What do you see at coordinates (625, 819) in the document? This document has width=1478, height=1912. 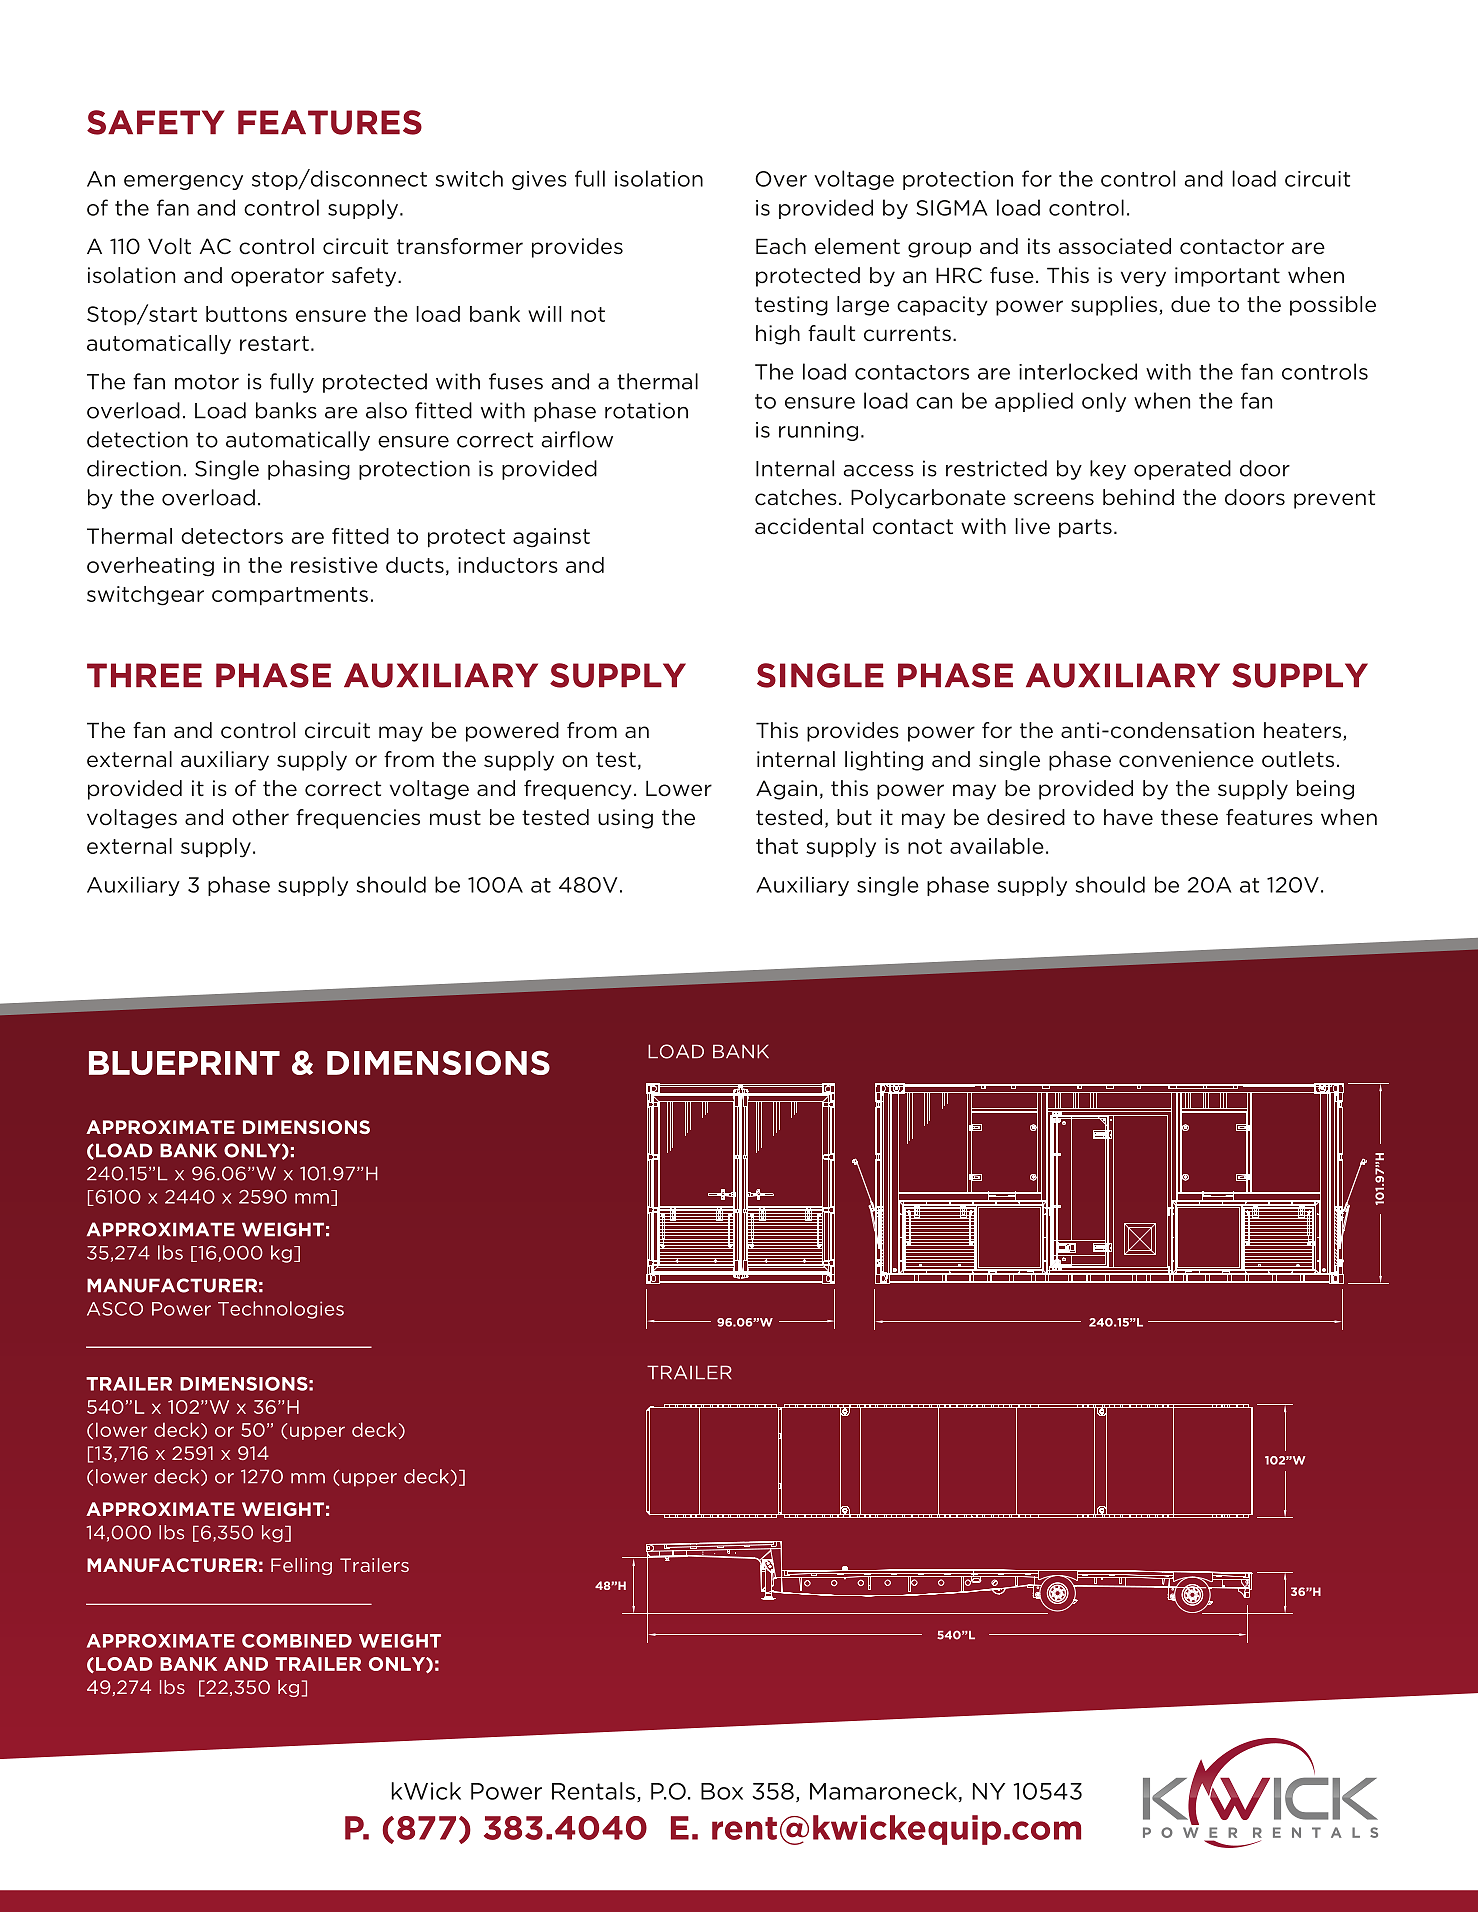 I see `using` at bounding box center [625, 819].
